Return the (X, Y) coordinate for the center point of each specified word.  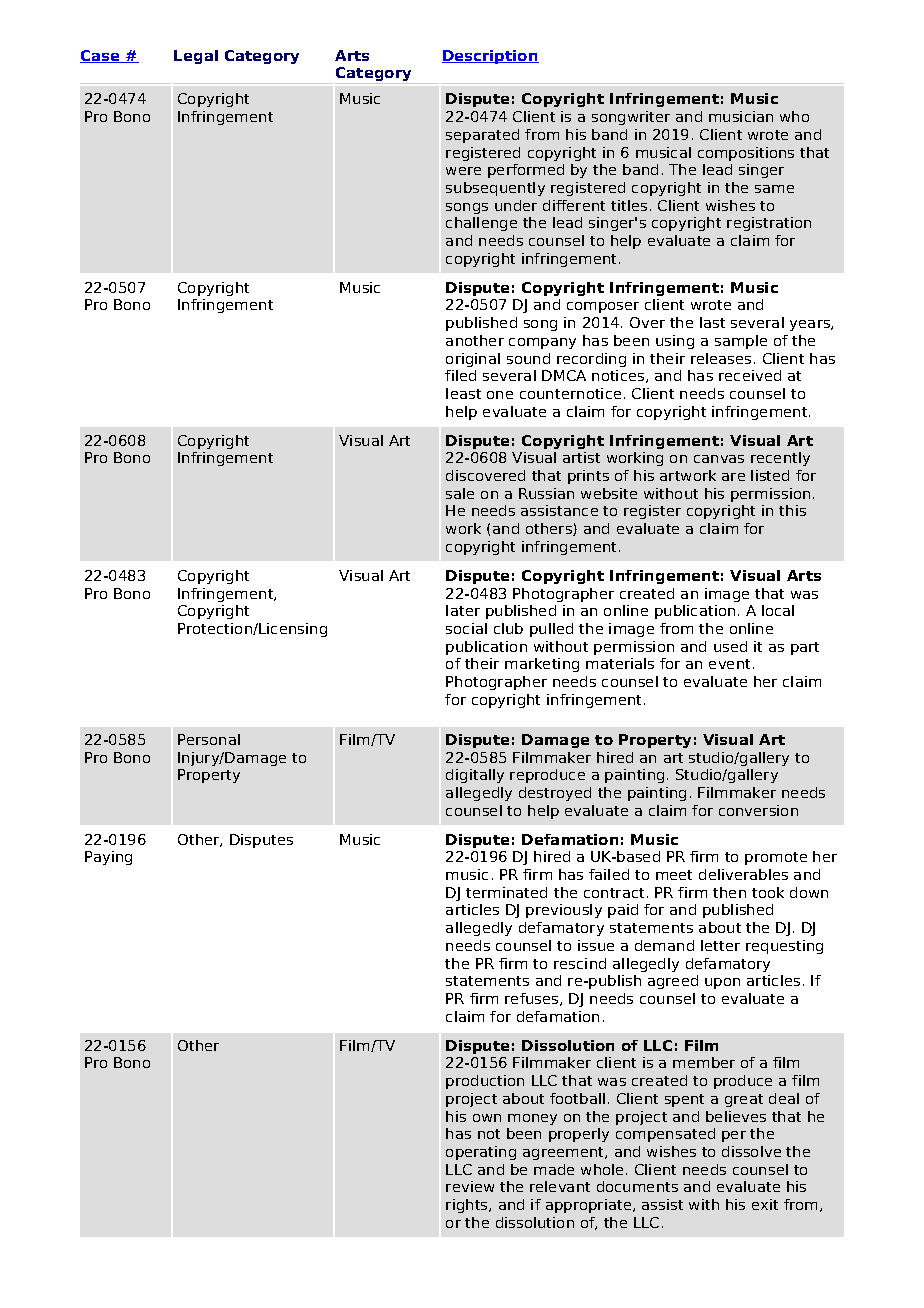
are (733, 477)
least (463, 393)
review (470, 1186)
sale (460, 493)
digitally (475, 776)
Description (490, 57)
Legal (196, 57)
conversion (758, 810)
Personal (209, 739)
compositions (746, 154)
